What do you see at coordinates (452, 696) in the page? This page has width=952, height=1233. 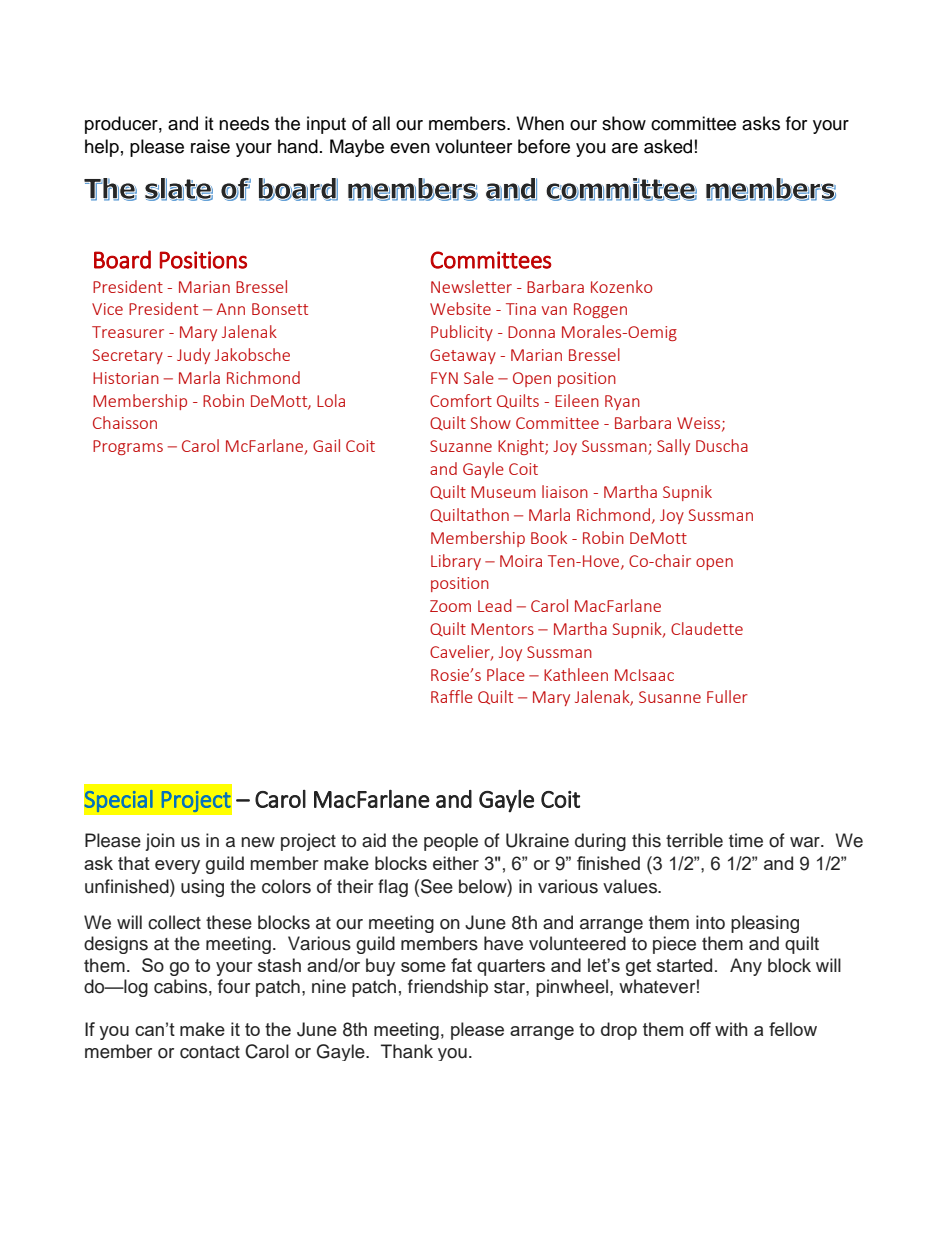 I see `Raffle` at bounding box center [452, 696].
